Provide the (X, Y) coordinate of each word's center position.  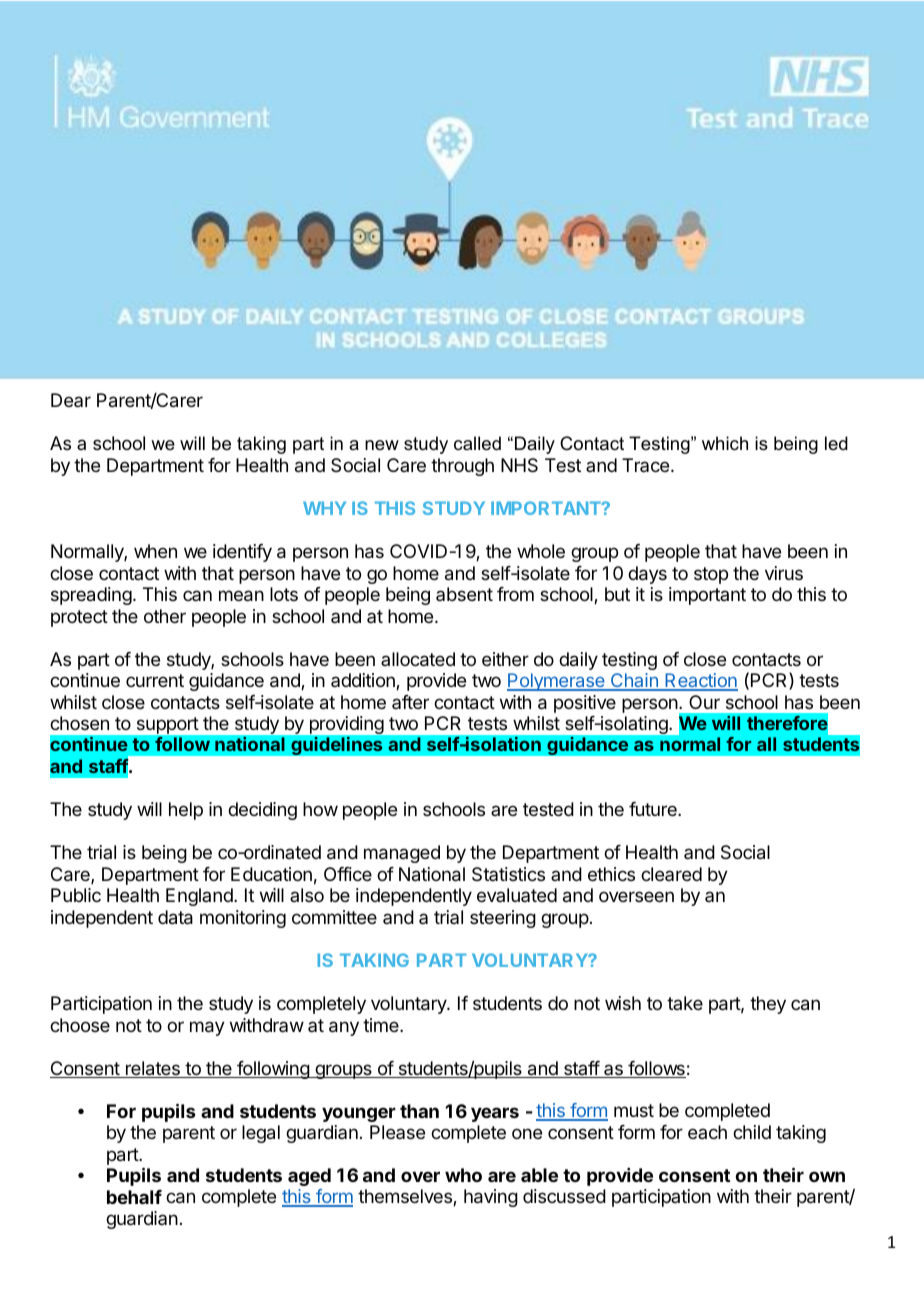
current (155, 680)
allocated (418, 659)
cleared (671, 874)
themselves (406, 1197)
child (752, 1132)
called (477, 443)
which (725, 443)
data (175, 917)
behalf (134, 1197)
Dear (71, 400)
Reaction (700, 681)
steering (503, 919)
